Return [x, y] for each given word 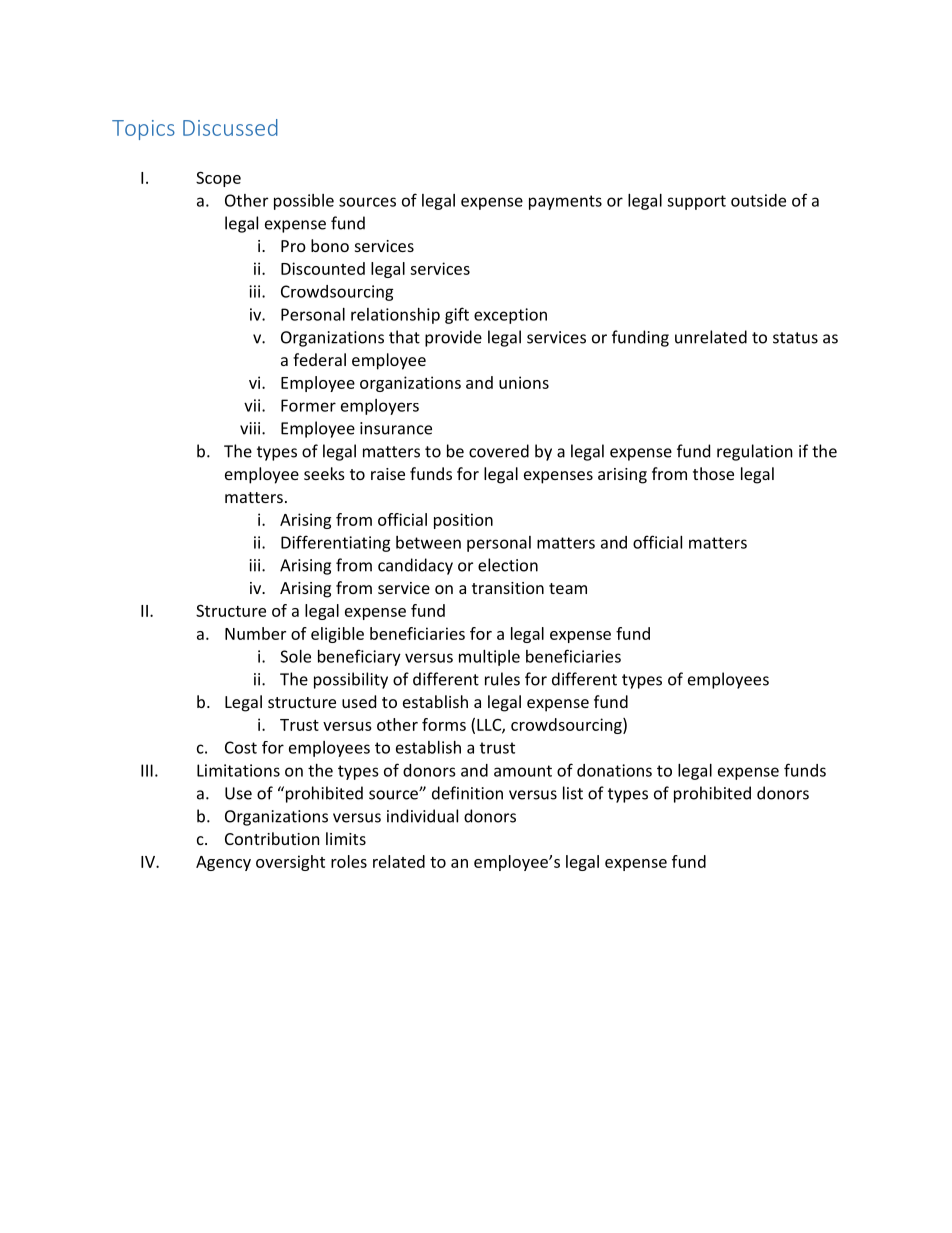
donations [614, 770]
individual [422, 816]
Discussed [230, 127]
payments [565, 202]
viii [251, 428]
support [696, 202]
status [795, 338]
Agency [223, 863]
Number [255, 633]
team [568, 588]
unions [524, 382]
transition [508, 588]
